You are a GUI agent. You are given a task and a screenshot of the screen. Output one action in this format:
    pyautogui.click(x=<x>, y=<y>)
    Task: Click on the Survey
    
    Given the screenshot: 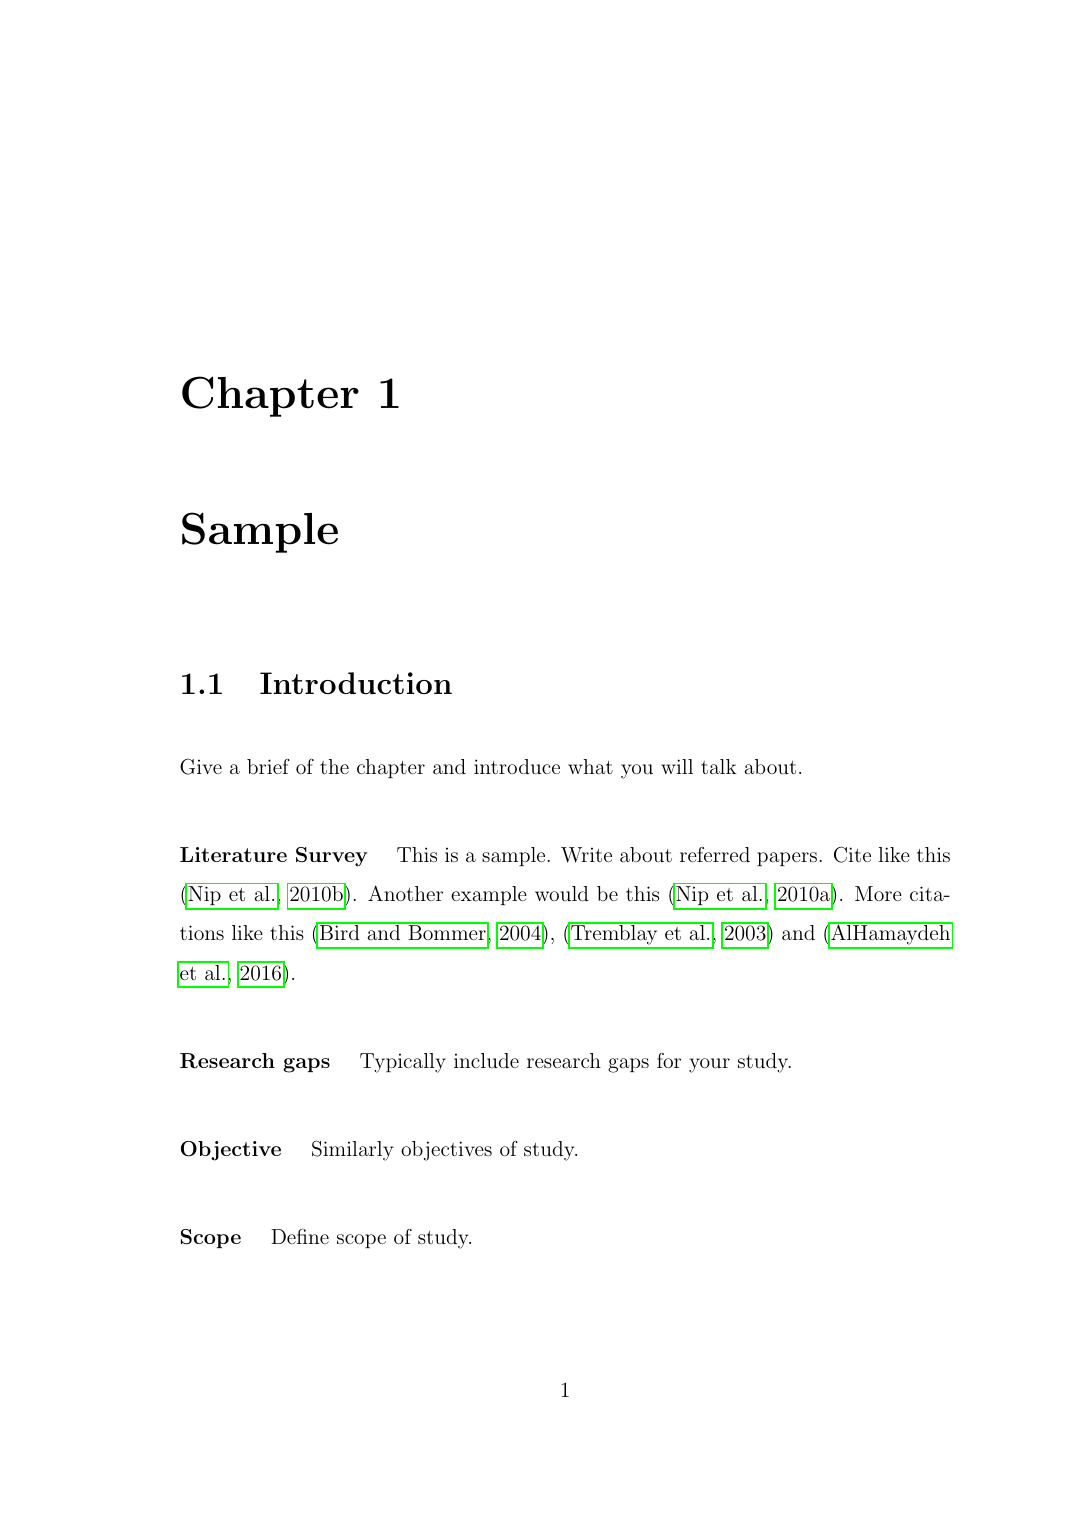 What is the action you would take?
    pyautogui.click(x=331, y=857)
